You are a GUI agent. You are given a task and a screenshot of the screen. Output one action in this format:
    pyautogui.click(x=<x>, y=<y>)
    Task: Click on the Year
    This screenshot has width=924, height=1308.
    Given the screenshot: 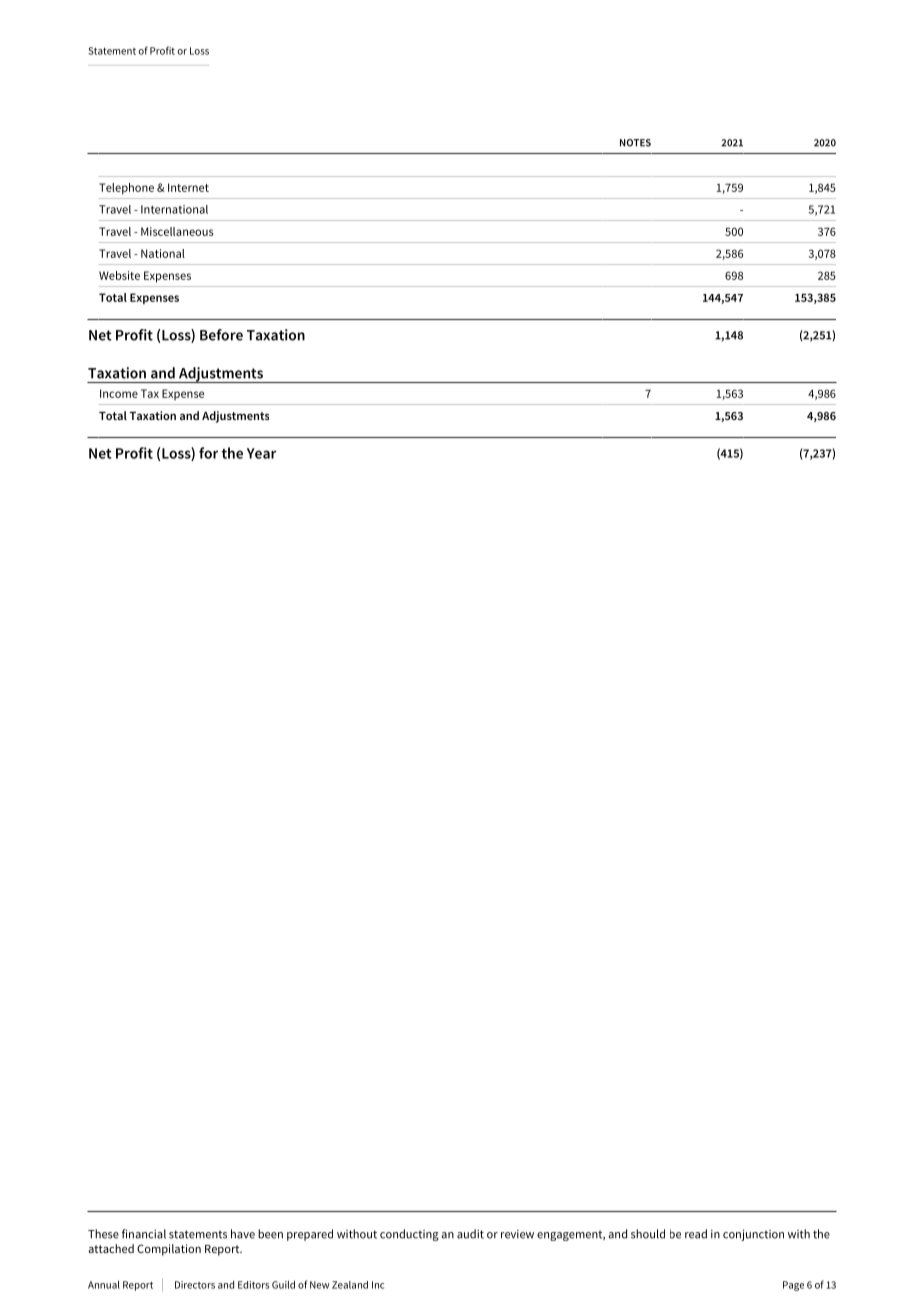 What is the action you would take?
    pyautogui.click(x=261, y=453)
